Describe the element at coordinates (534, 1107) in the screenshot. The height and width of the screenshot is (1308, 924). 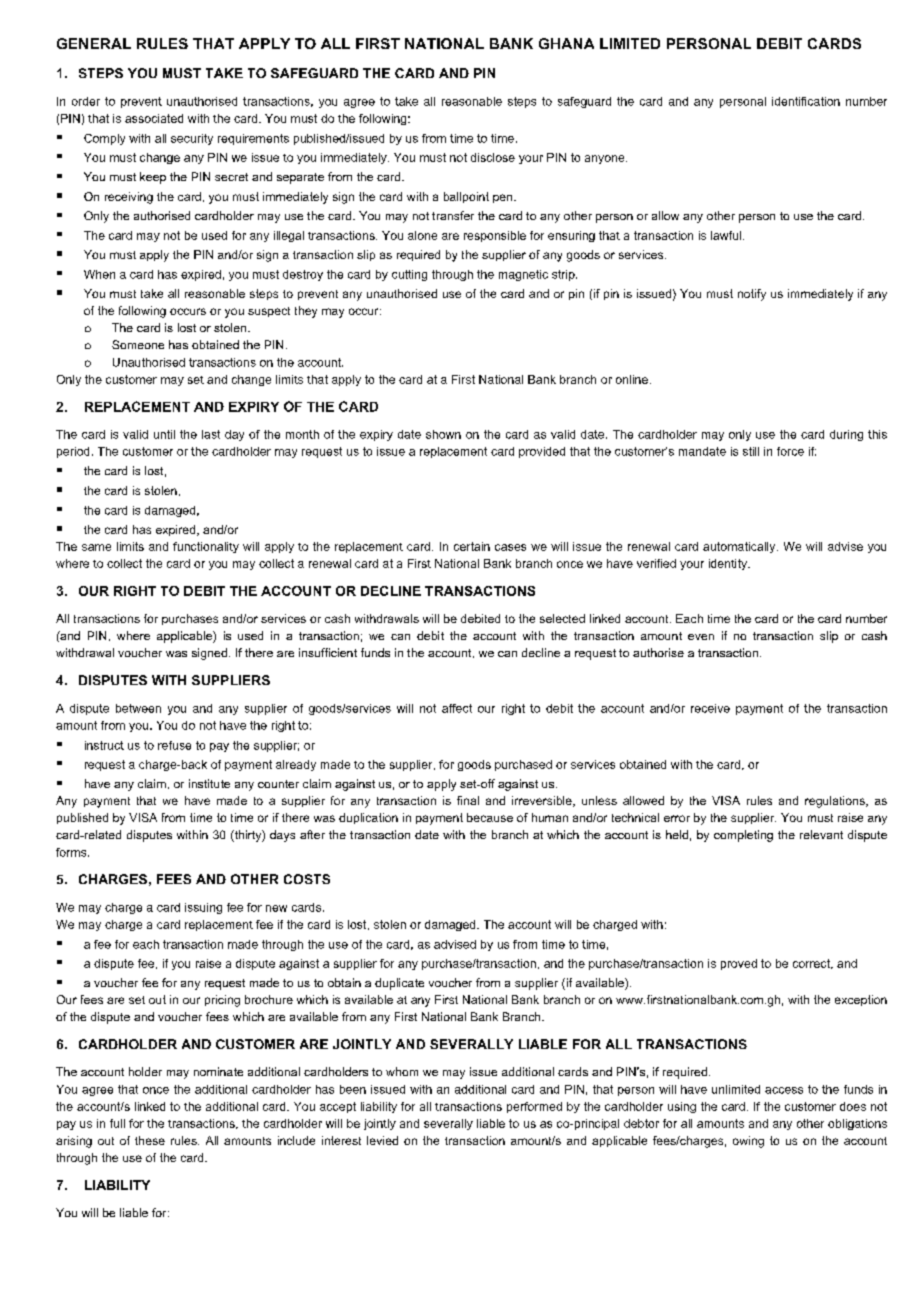
I see `performed` at that location.
